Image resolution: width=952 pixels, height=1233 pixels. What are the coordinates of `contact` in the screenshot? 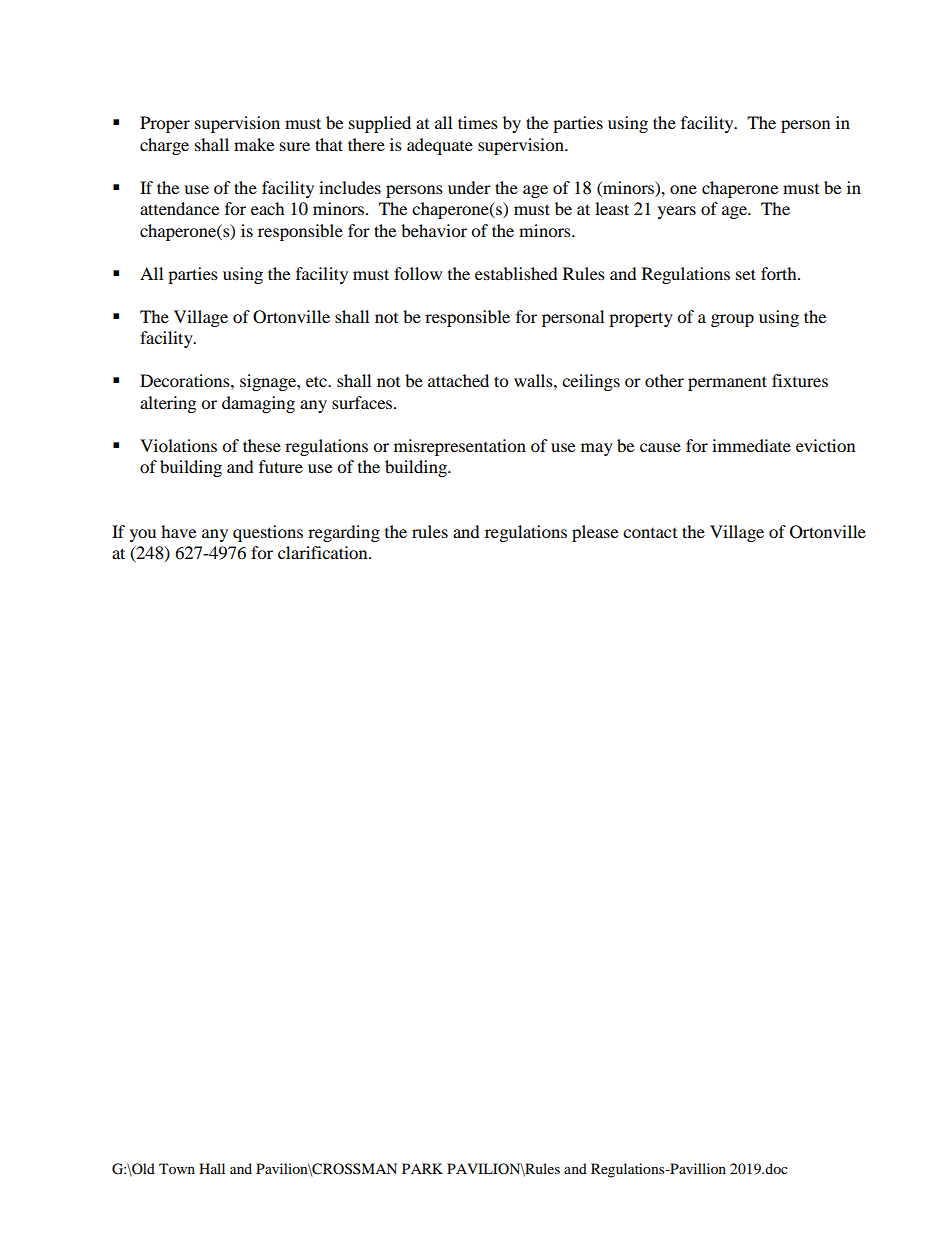 It's located at (650, 533).
